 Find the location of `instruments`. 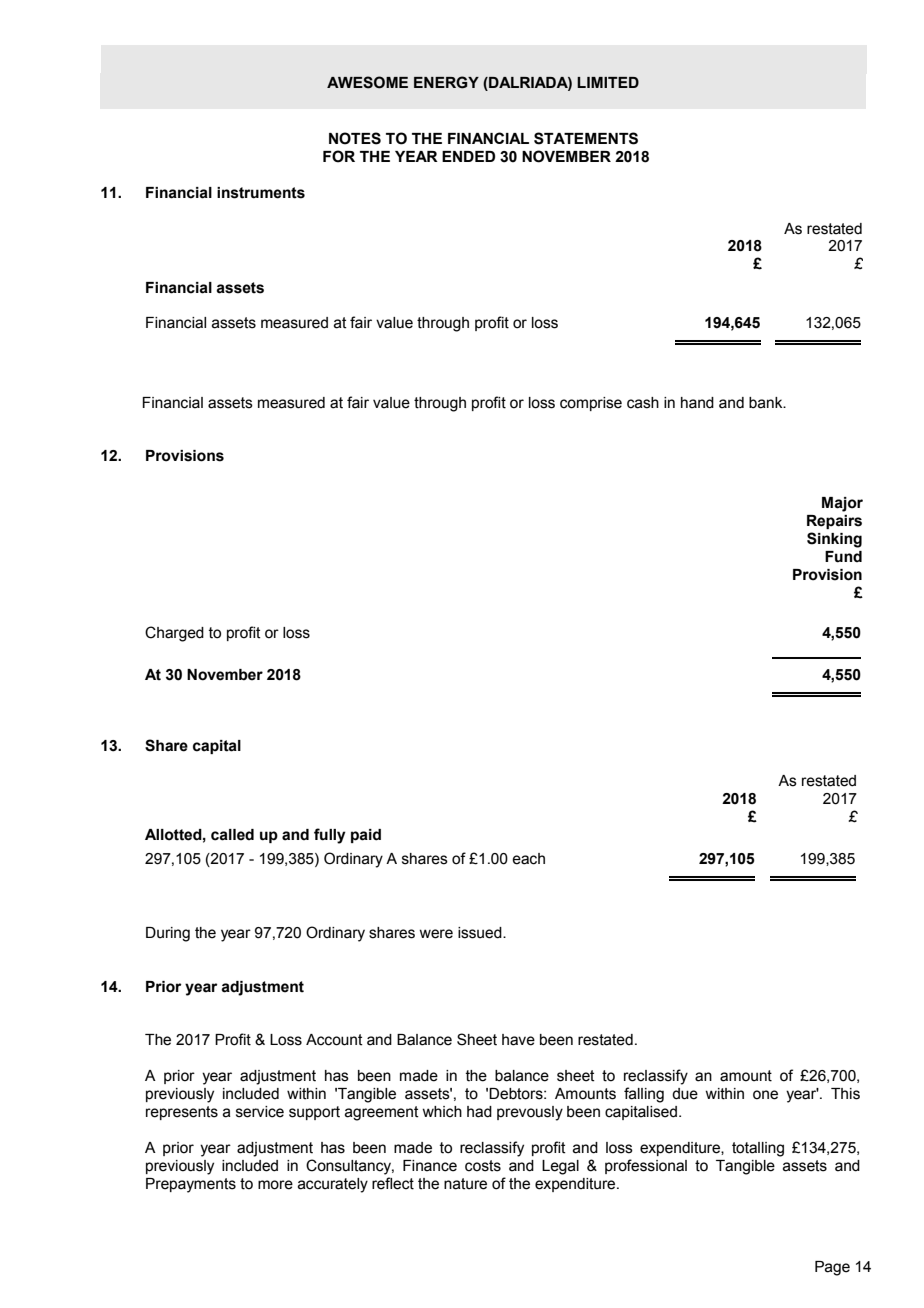

instruments is located at coordinates (261, 193).
